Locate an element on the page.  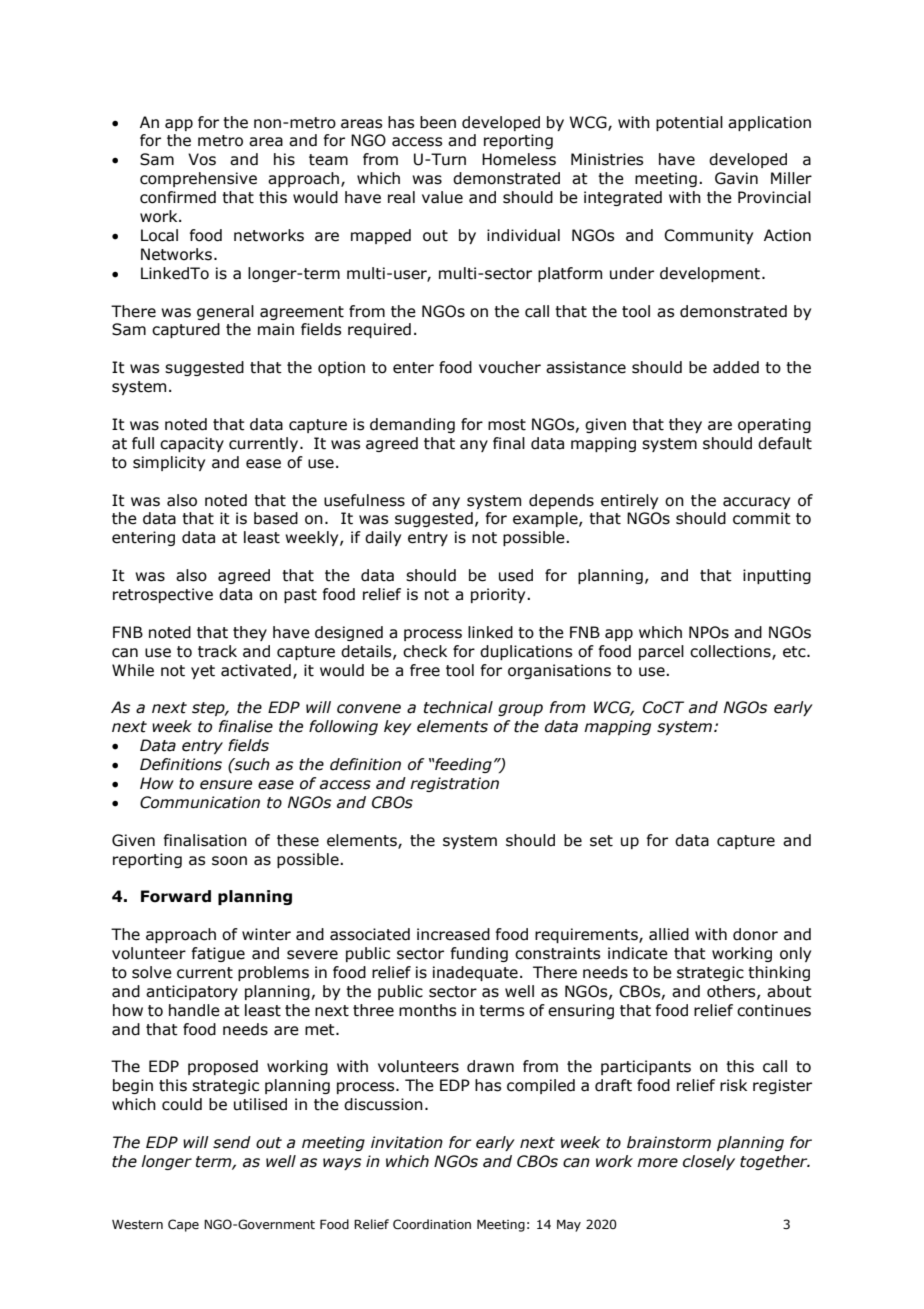
operating is located at coordinates (774, 425).
